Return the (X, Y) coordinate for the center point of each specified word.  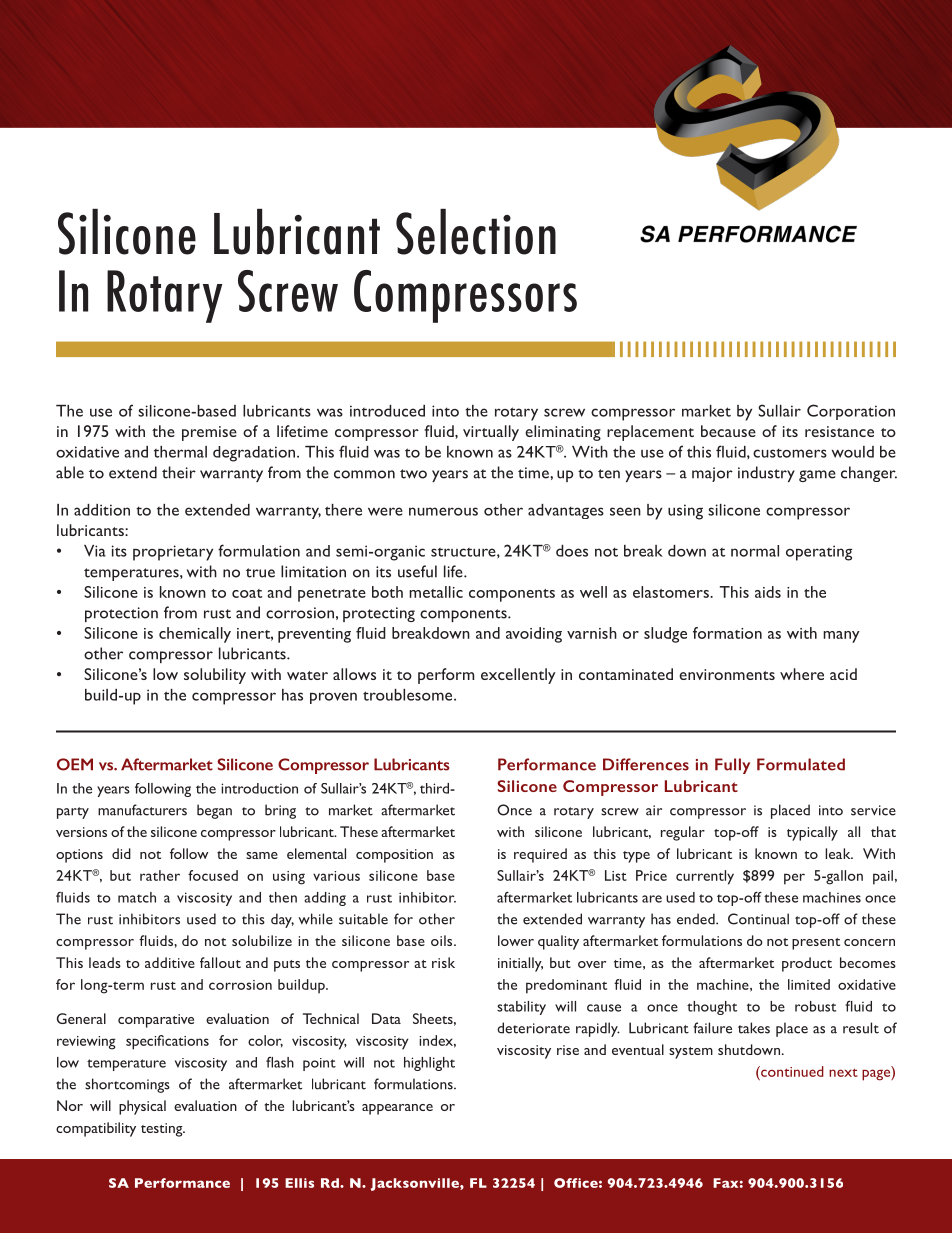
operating (819, 553)
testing (163, 1130)
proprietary (173, 553)
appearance (397, 1109)
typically (812, 833)
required (540, 855)
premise (209, 433)
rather (160, 875)
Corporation (851, 412)
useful (417, 571)
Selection (476, 232)
